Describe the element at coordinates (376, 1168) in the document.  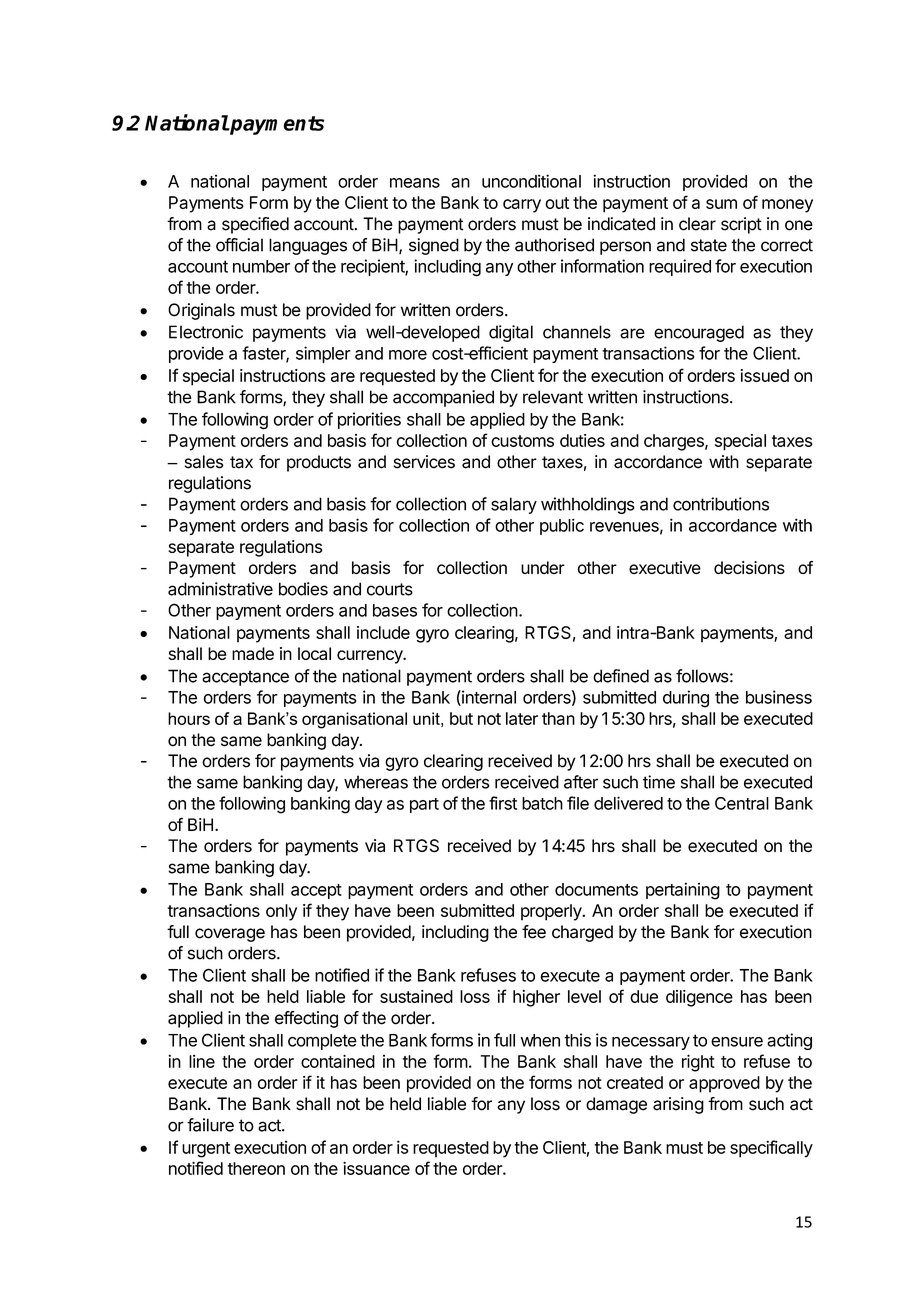
I see `issuance` at that location.
